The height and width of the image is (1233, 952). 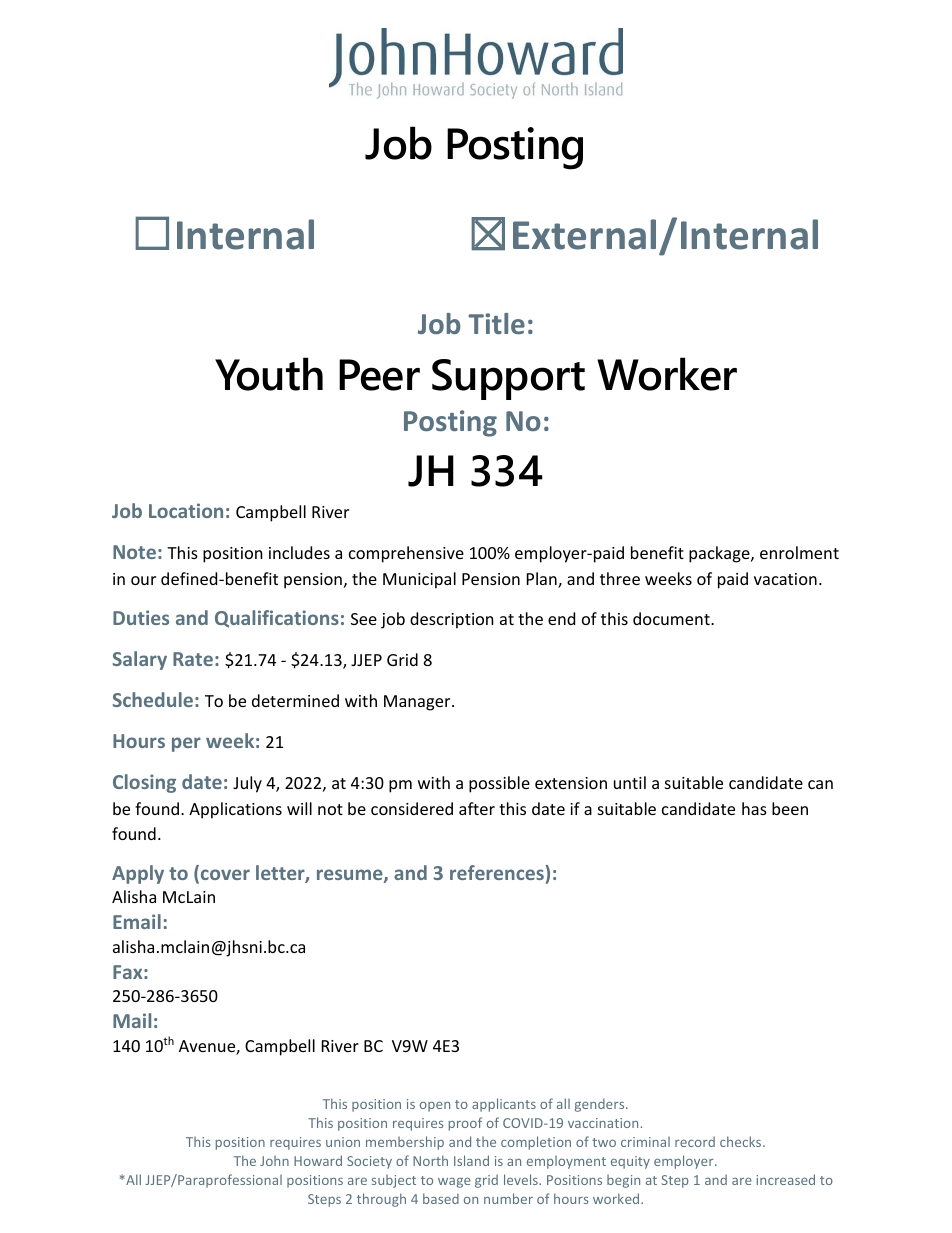 What do you see at coordinates (667, 374) in the image?
I see `Worker` at bounding box center [667, 374].
